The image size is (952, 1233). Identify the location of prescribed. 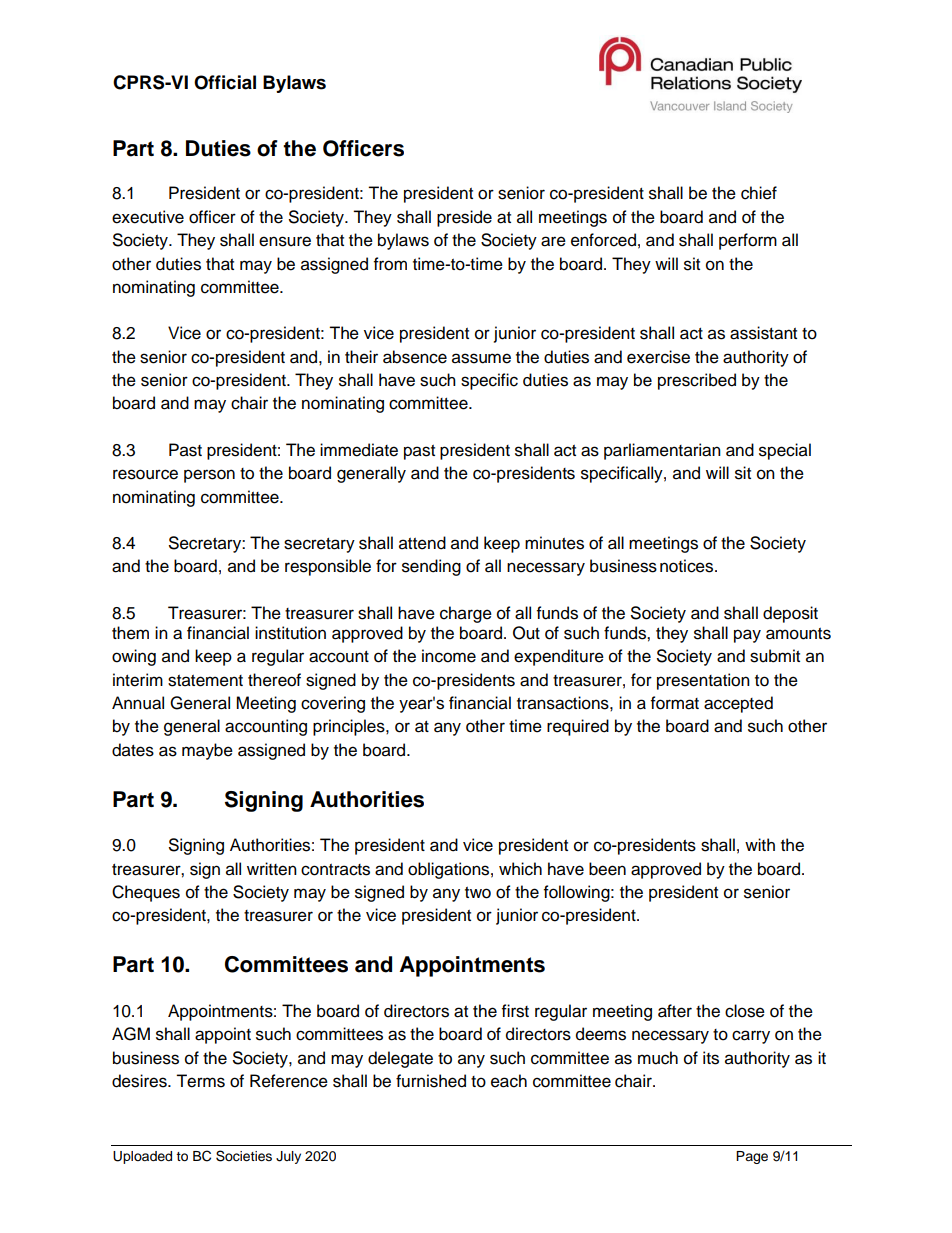
(697, 381).
